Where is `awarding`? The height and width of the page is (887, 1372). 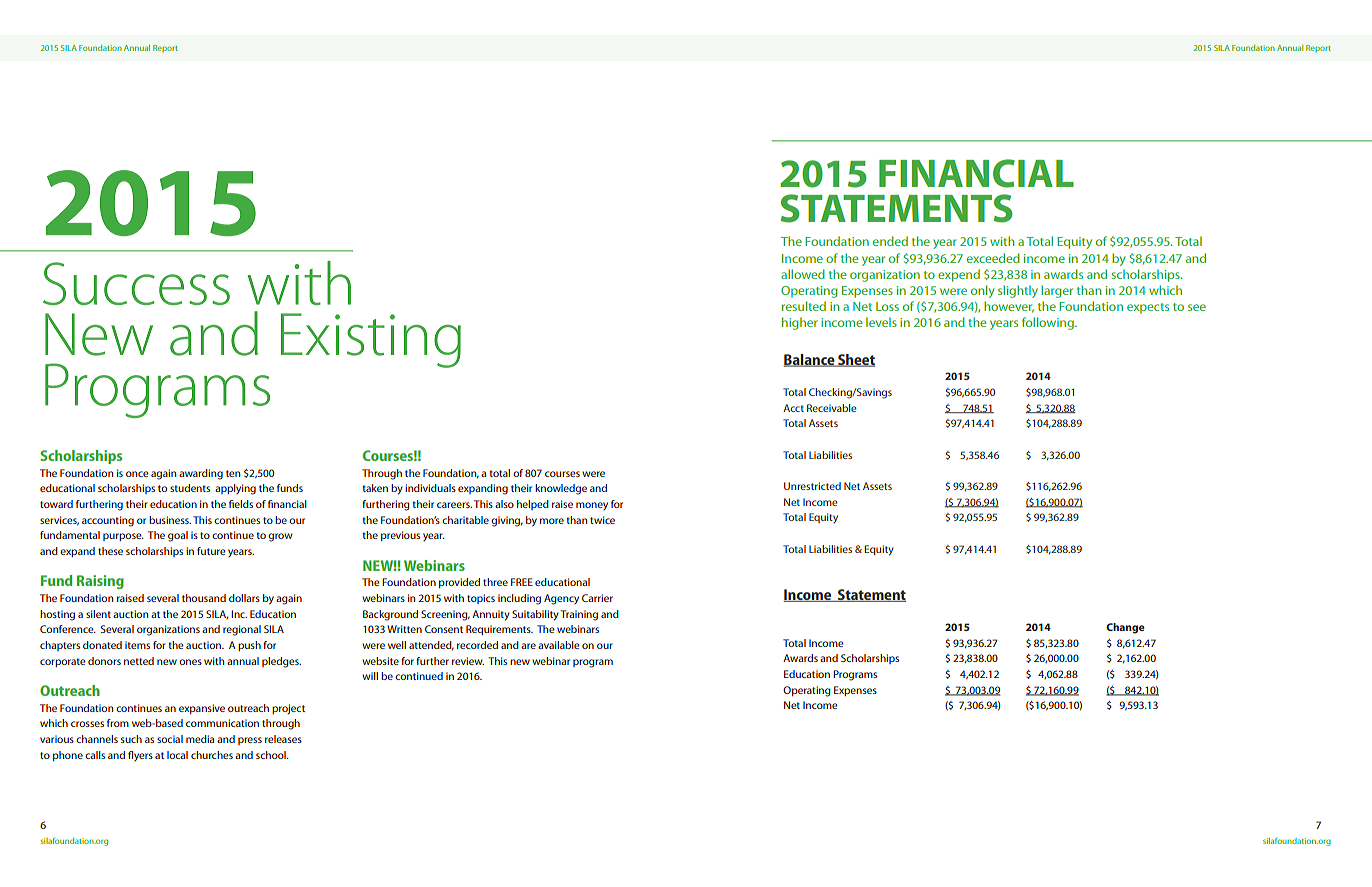 awarding is located at coordinates (201, 474).
